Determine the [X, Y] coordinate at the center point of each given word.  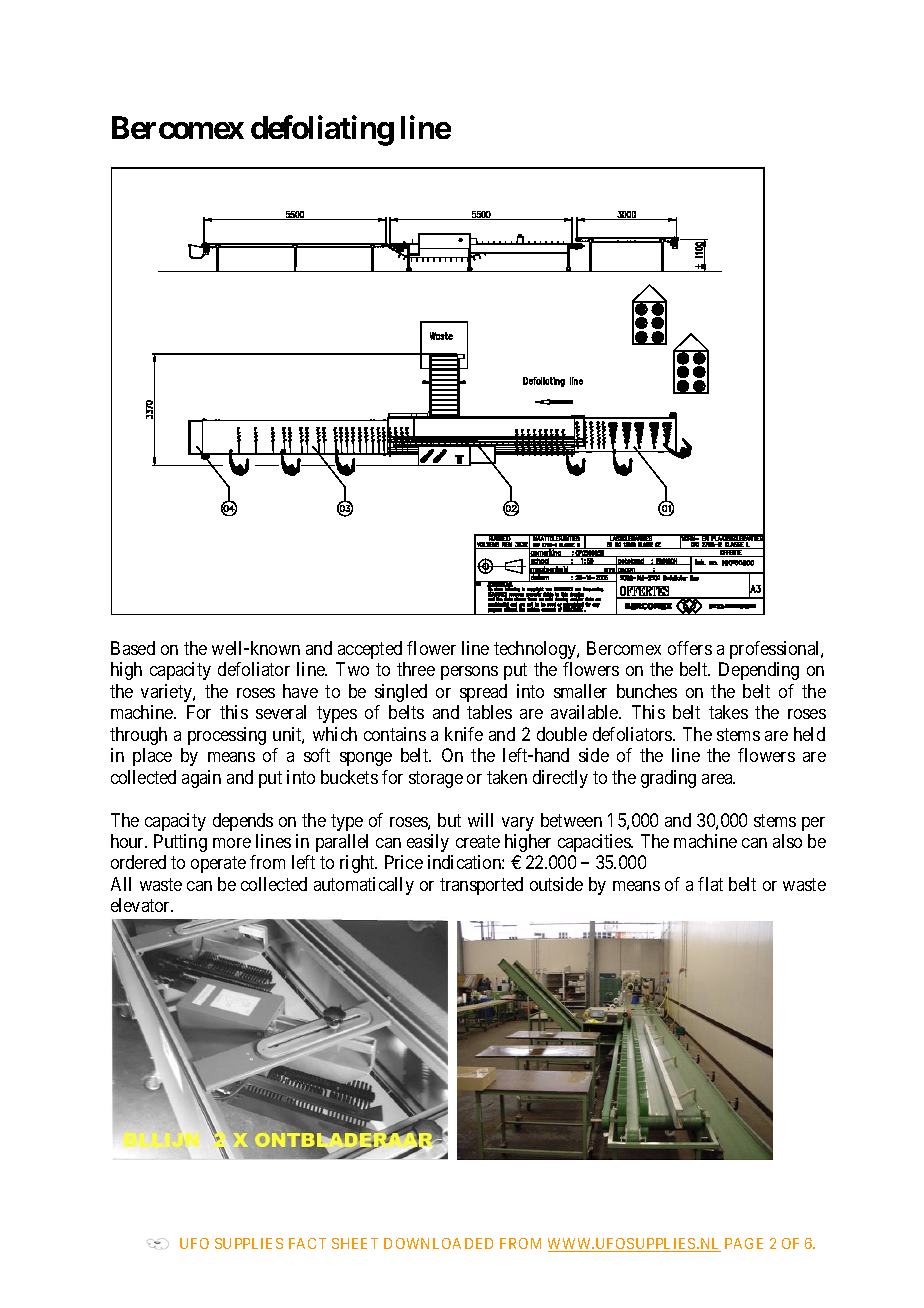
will [480, 820]
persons [469, 673]
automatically [364, 886]
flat [710, 884]
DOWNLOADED [438, 1243]
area [718, 779]
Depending [759, 671]
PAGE [744, 1243]
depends [243, 822]
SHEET [355, 1243]
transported [481, 886]
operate [218, 865]
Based [133, 648]
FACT [307, 1243]
